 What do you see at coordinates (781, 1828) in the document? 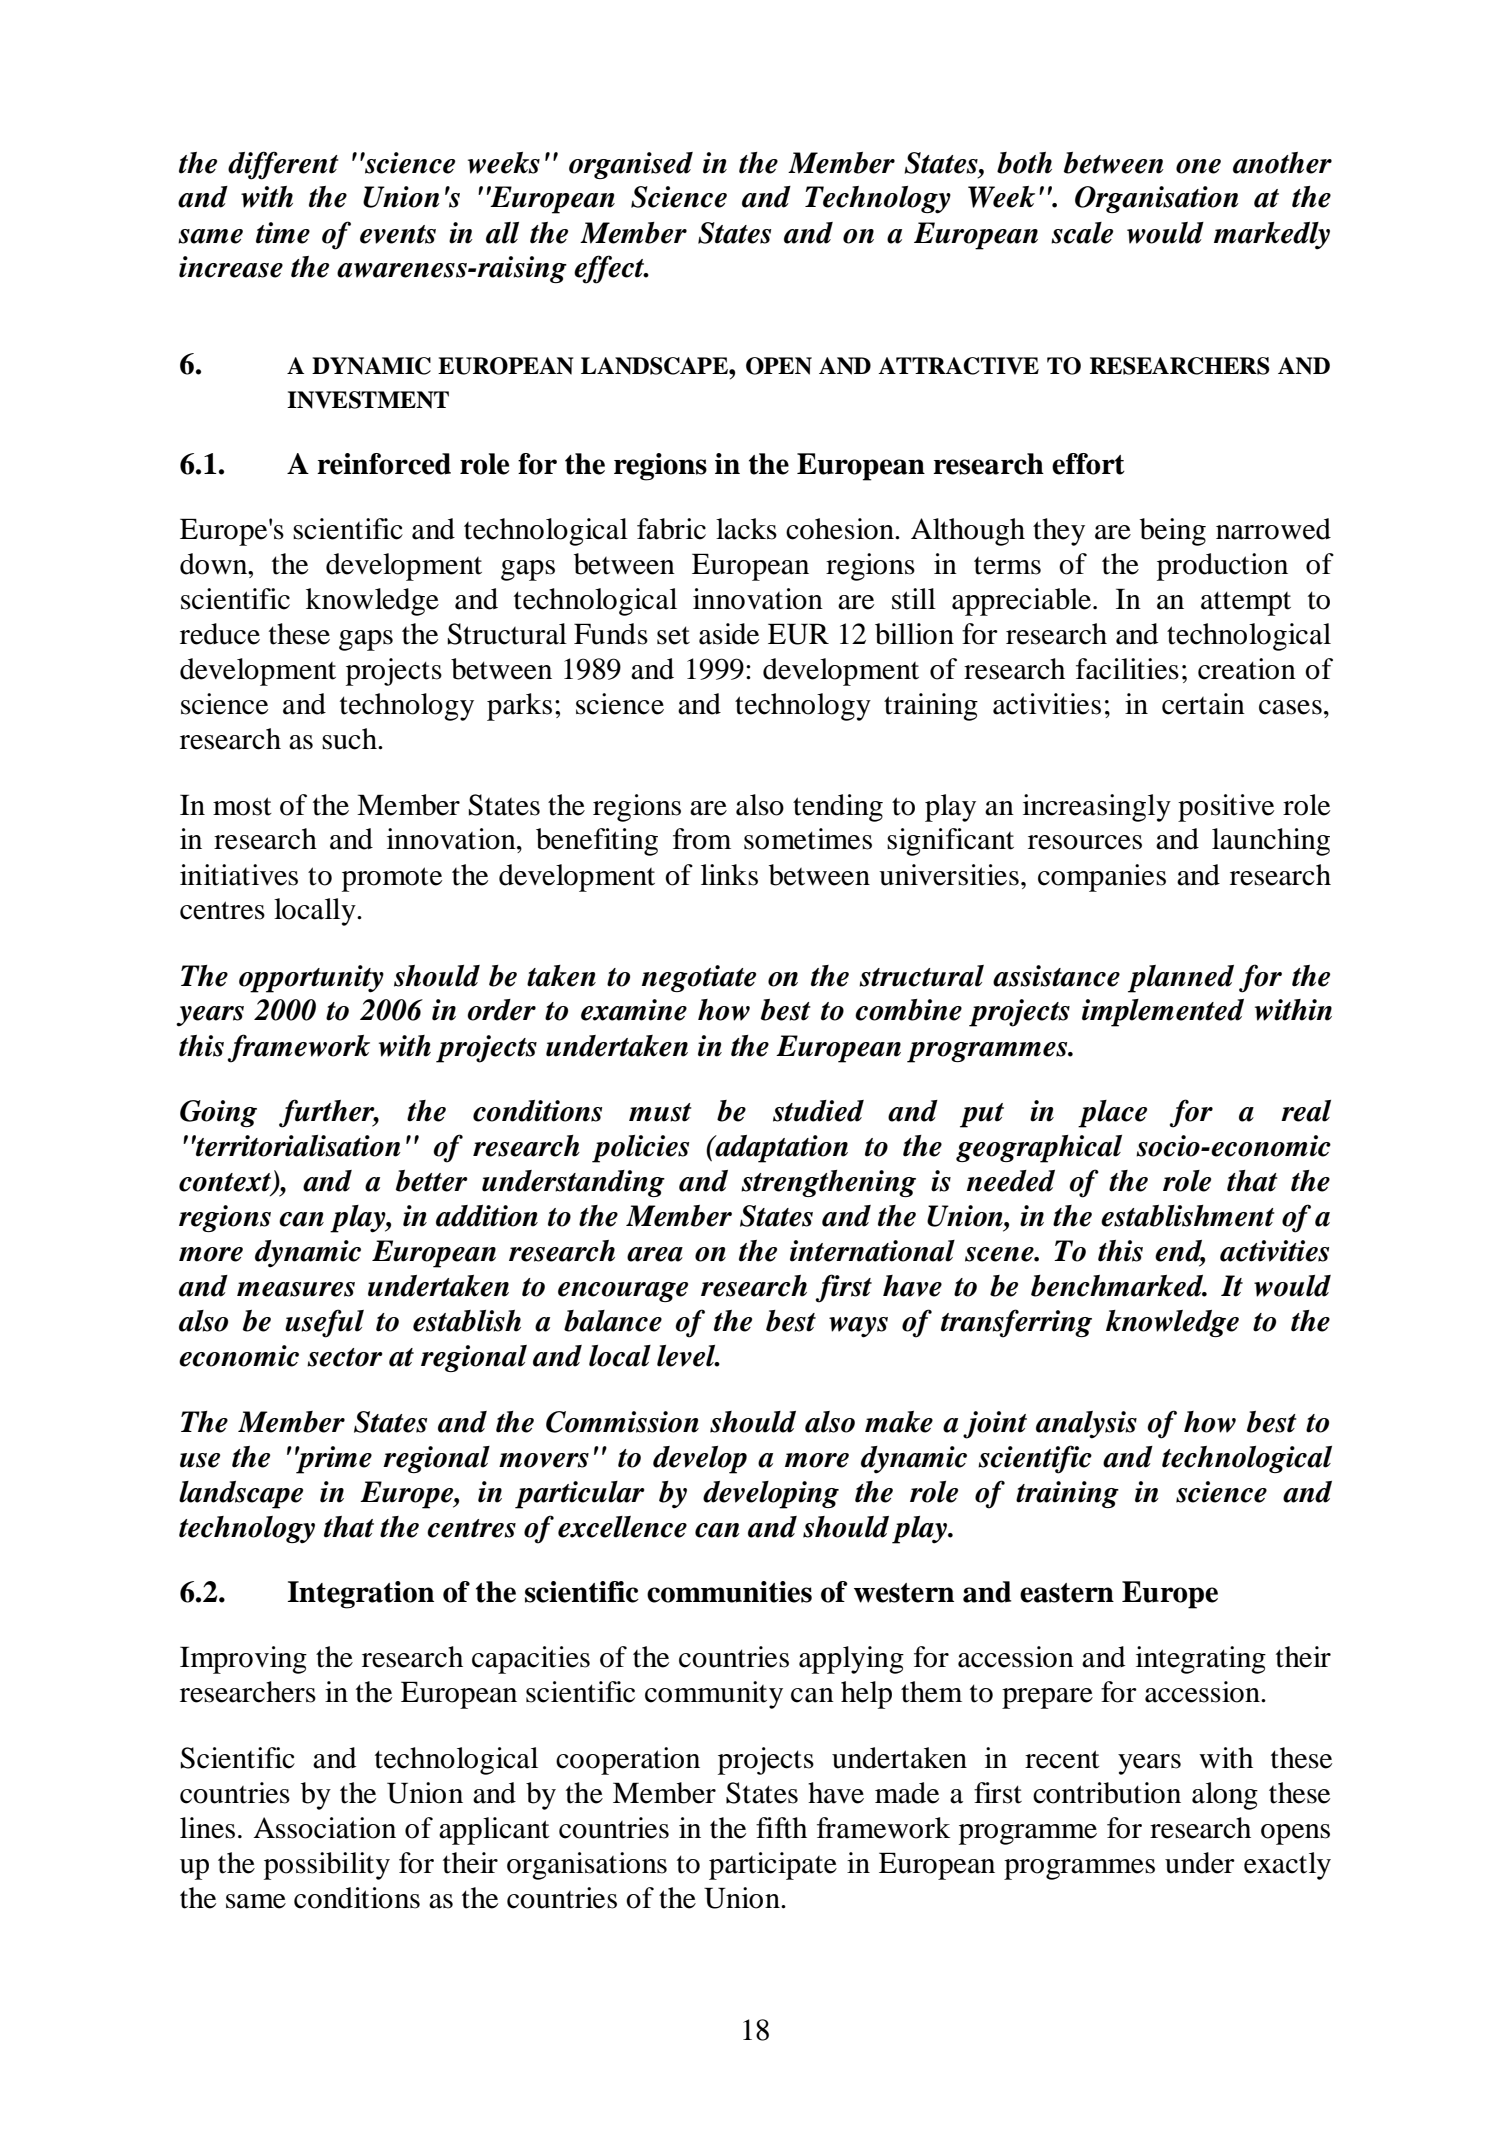
I see `fifth` at bounding box center [781, 1828].
